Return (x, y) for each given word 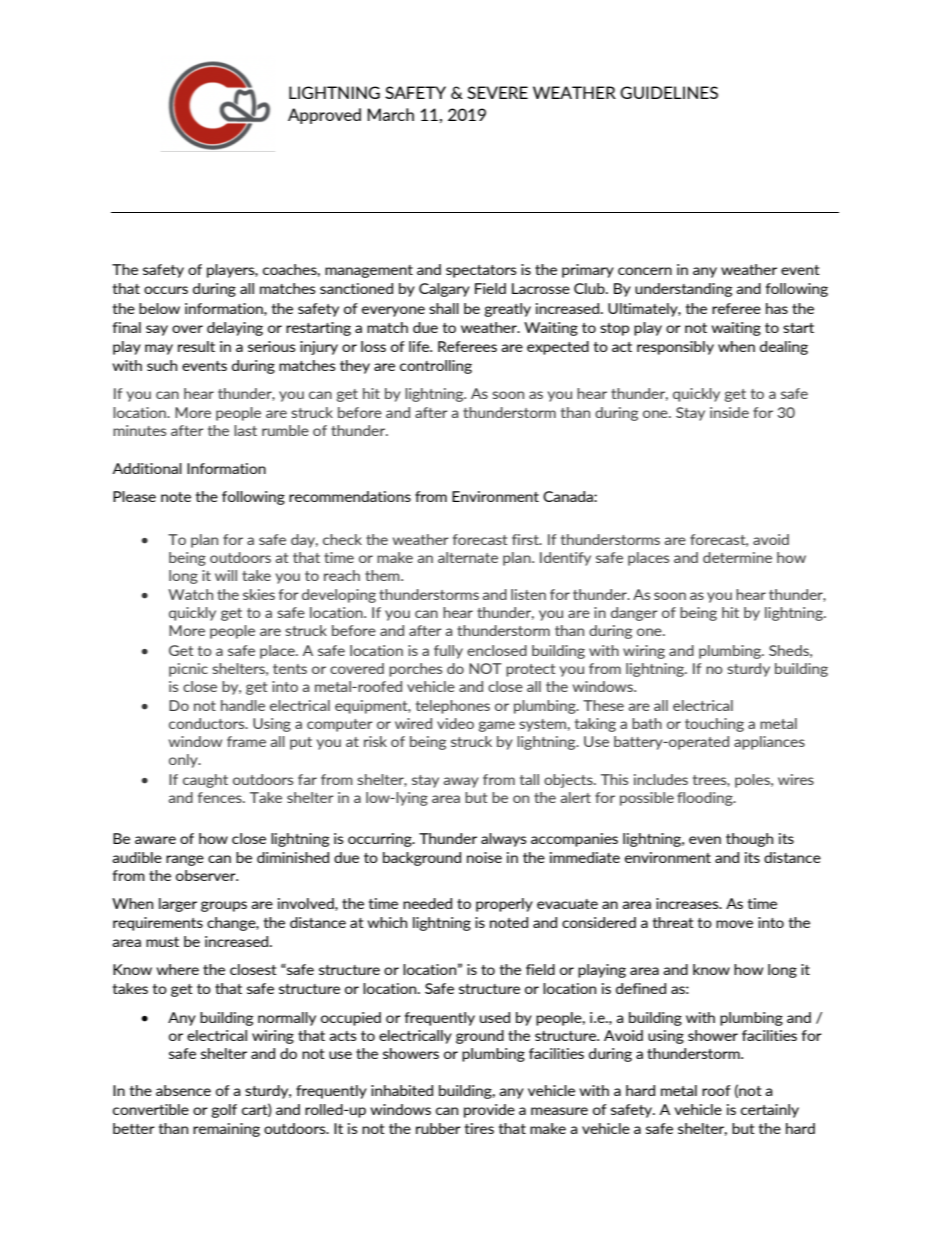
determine (737, 557)
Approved (324, 116)
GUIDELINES (669, 92)
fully (448, 652)
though (749, 840)
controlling (436, 367)
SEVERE (497, 92)
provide (489, 1111)
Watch (190, 594)
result (196, 346)
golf (224, 1111)
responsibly (675, 348)
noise (484, 857)
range (185, 860)
